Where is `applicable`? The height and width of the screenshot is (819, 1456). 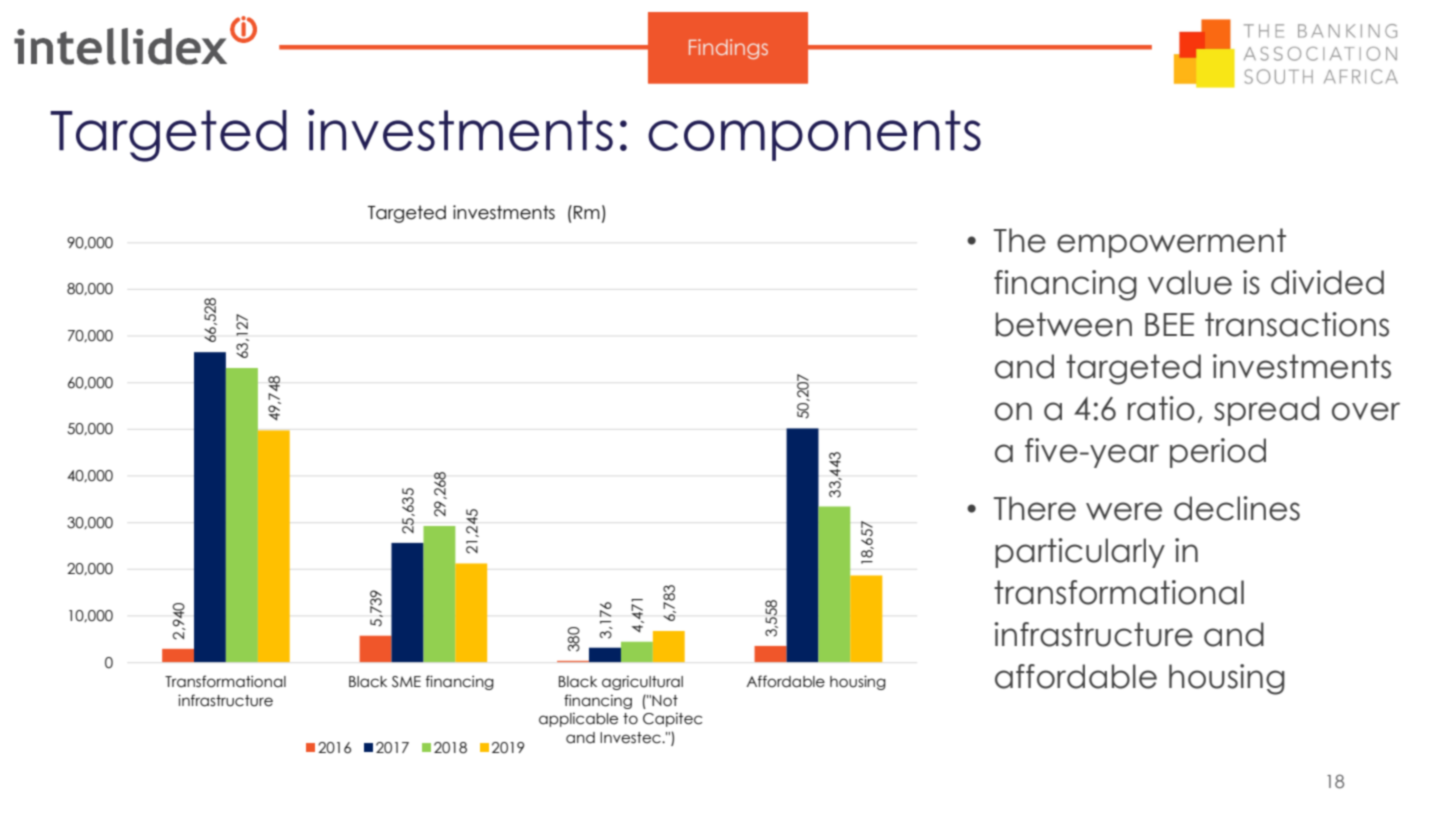 applicable is located at coordinates (578, 720).
